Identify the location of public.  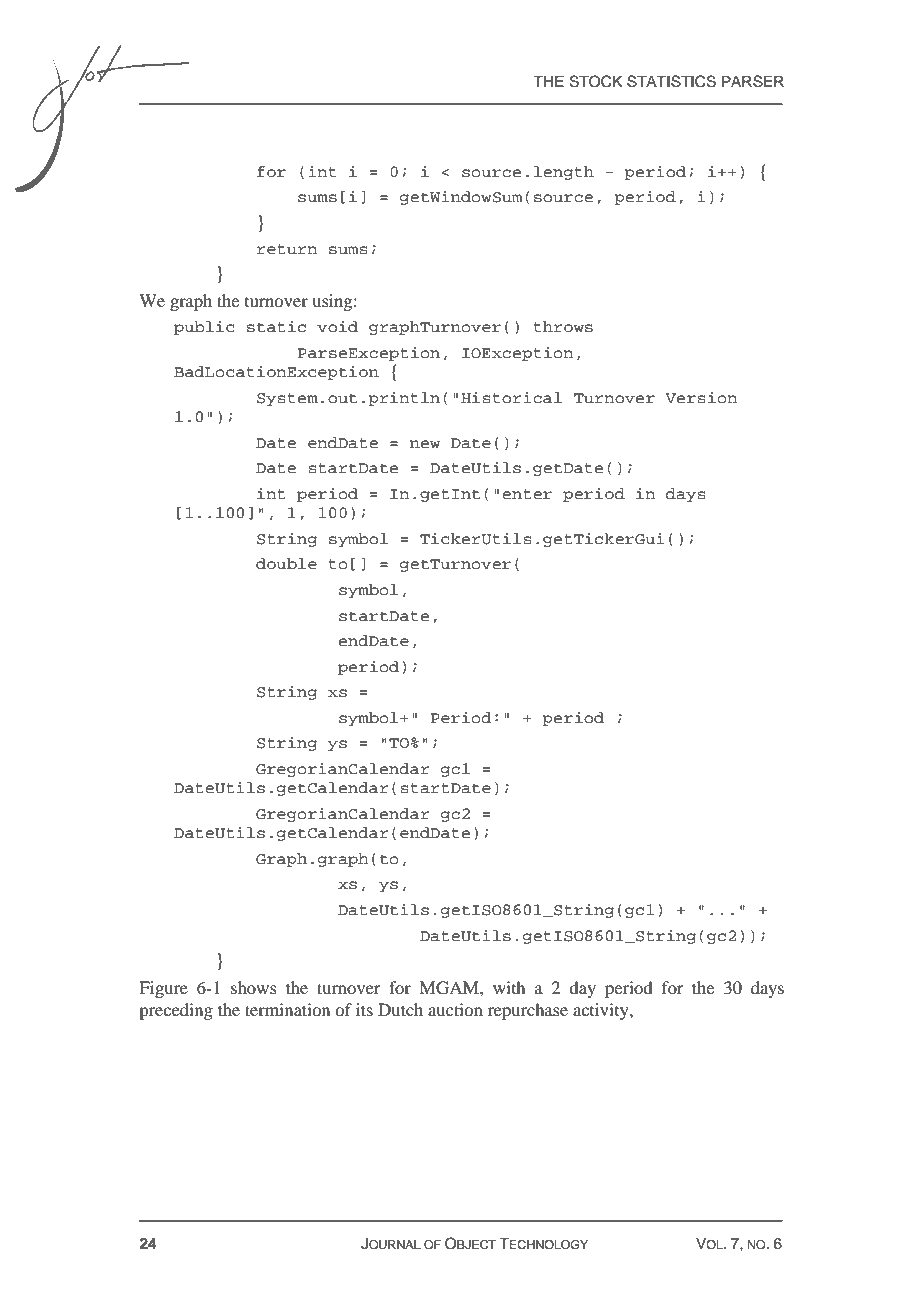
(204, 328).
